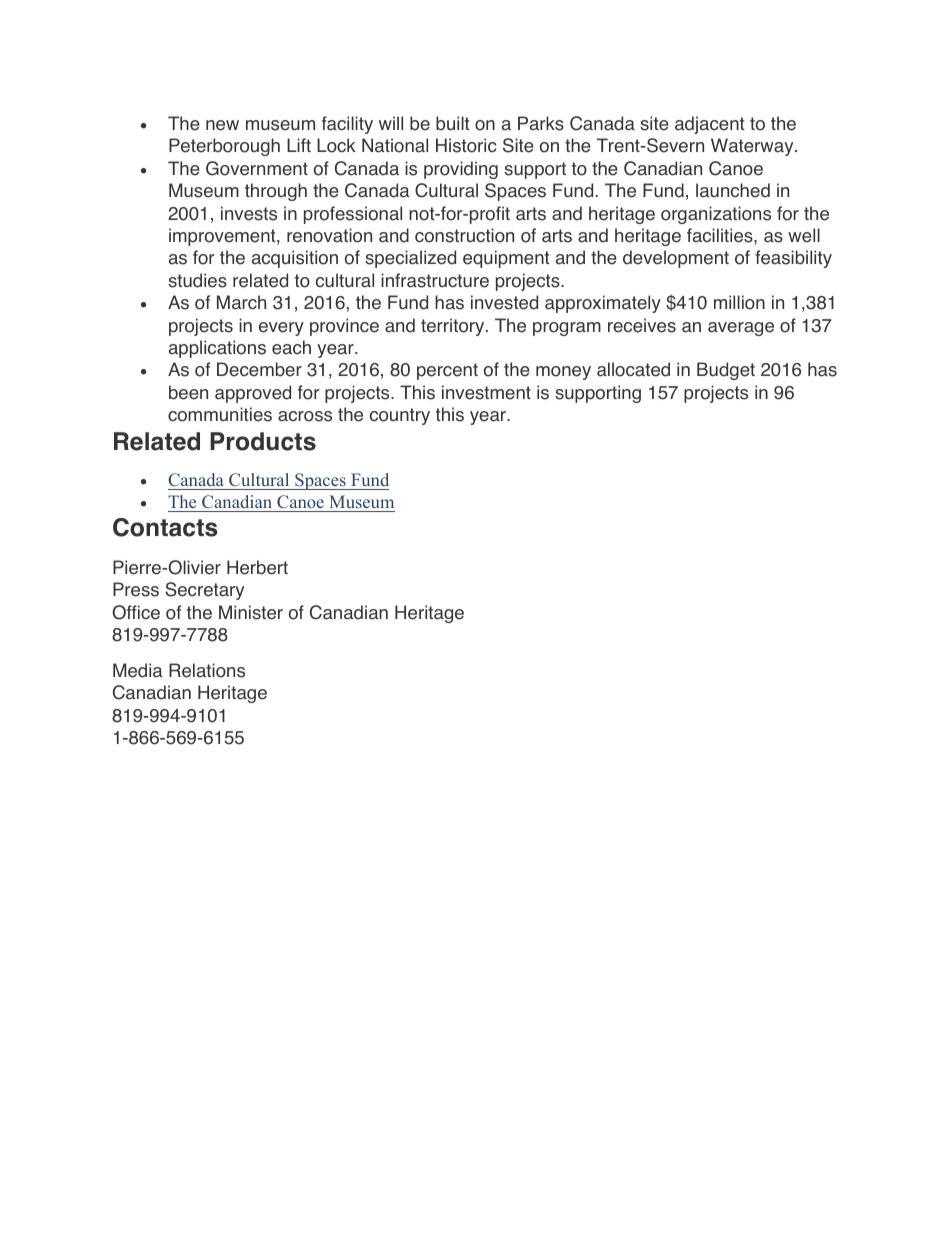 This screenshot has height=1233, width=952. What do you see at coordinates (753, 147) in the screenshot?
I see `Waterway` at bounding box center [753, 147].
